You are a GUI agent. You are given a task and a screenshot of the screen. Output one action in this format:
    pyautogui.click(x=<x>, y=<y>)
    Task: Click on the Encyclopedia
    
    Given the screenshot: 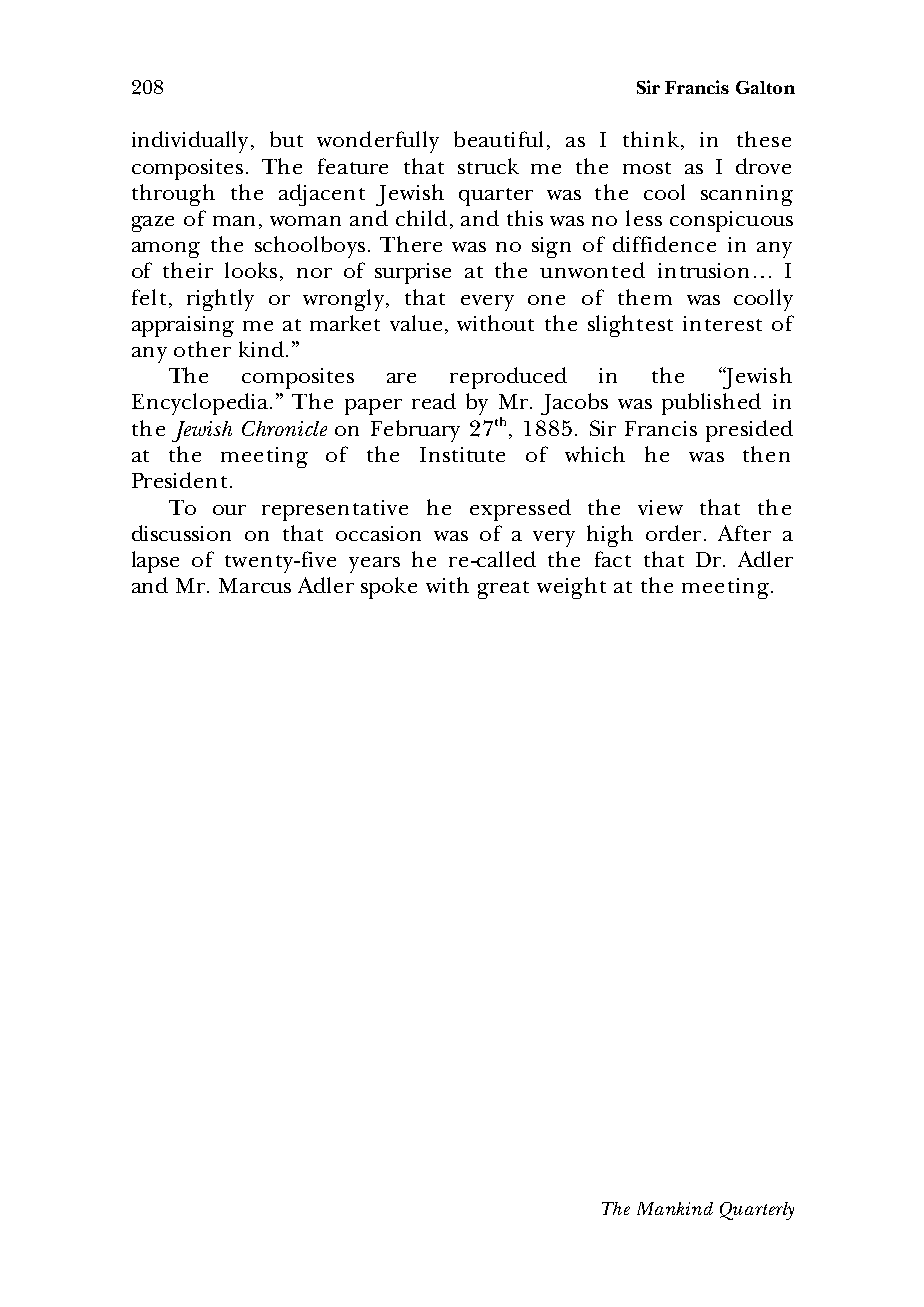 What is the action you would take?
    pyautogui.click(x=201, y=404)
